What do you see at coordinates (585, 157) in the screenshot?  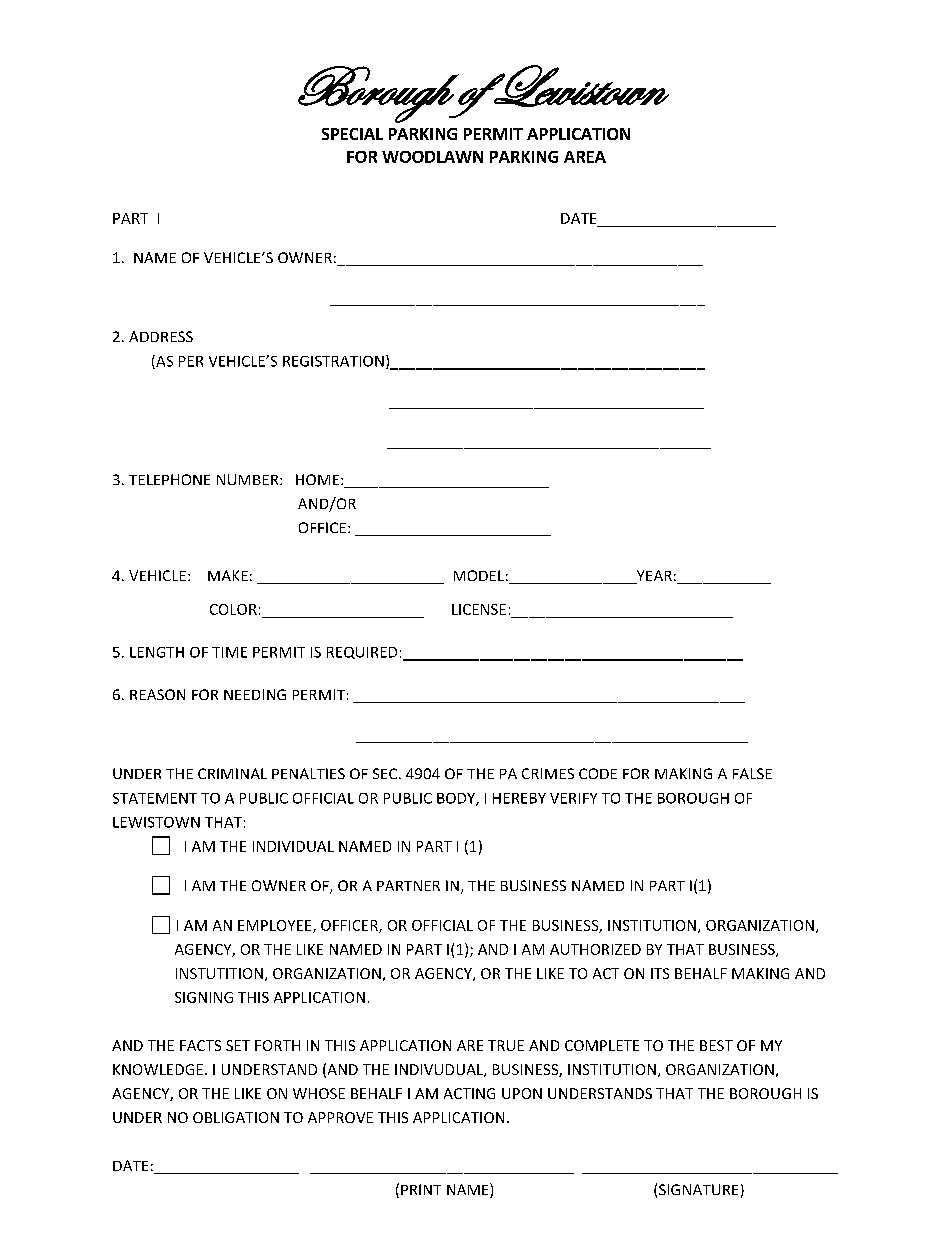 I see `AREA` at bounding box center [585, 157].
